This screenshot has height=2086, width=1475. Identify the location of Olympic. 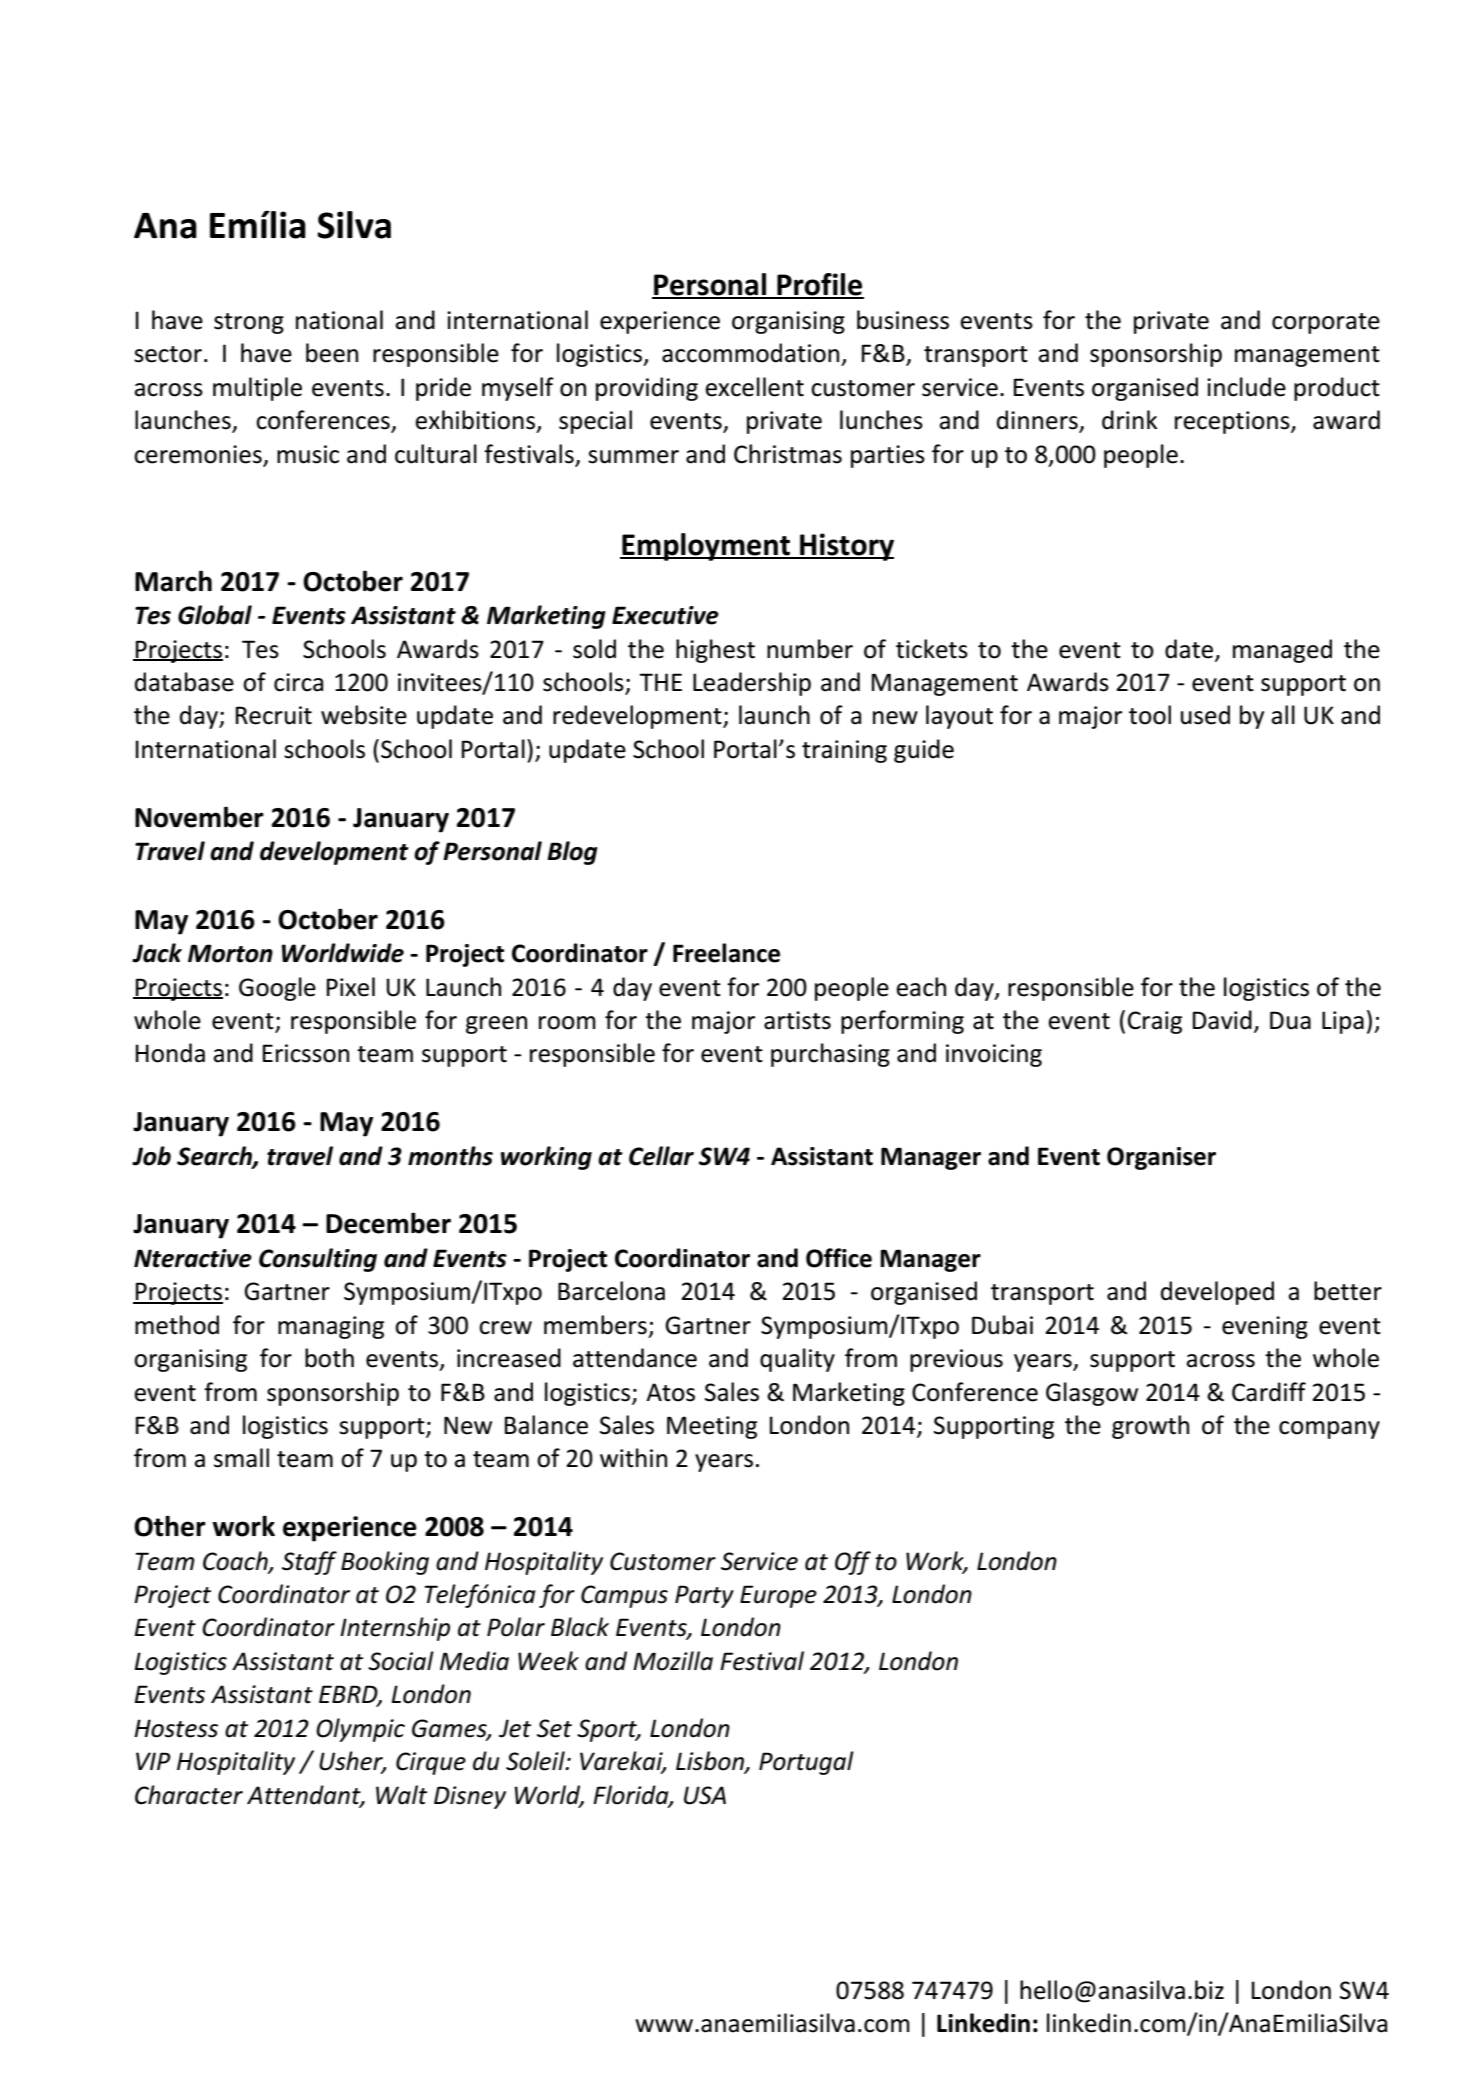
(360, 1730).
